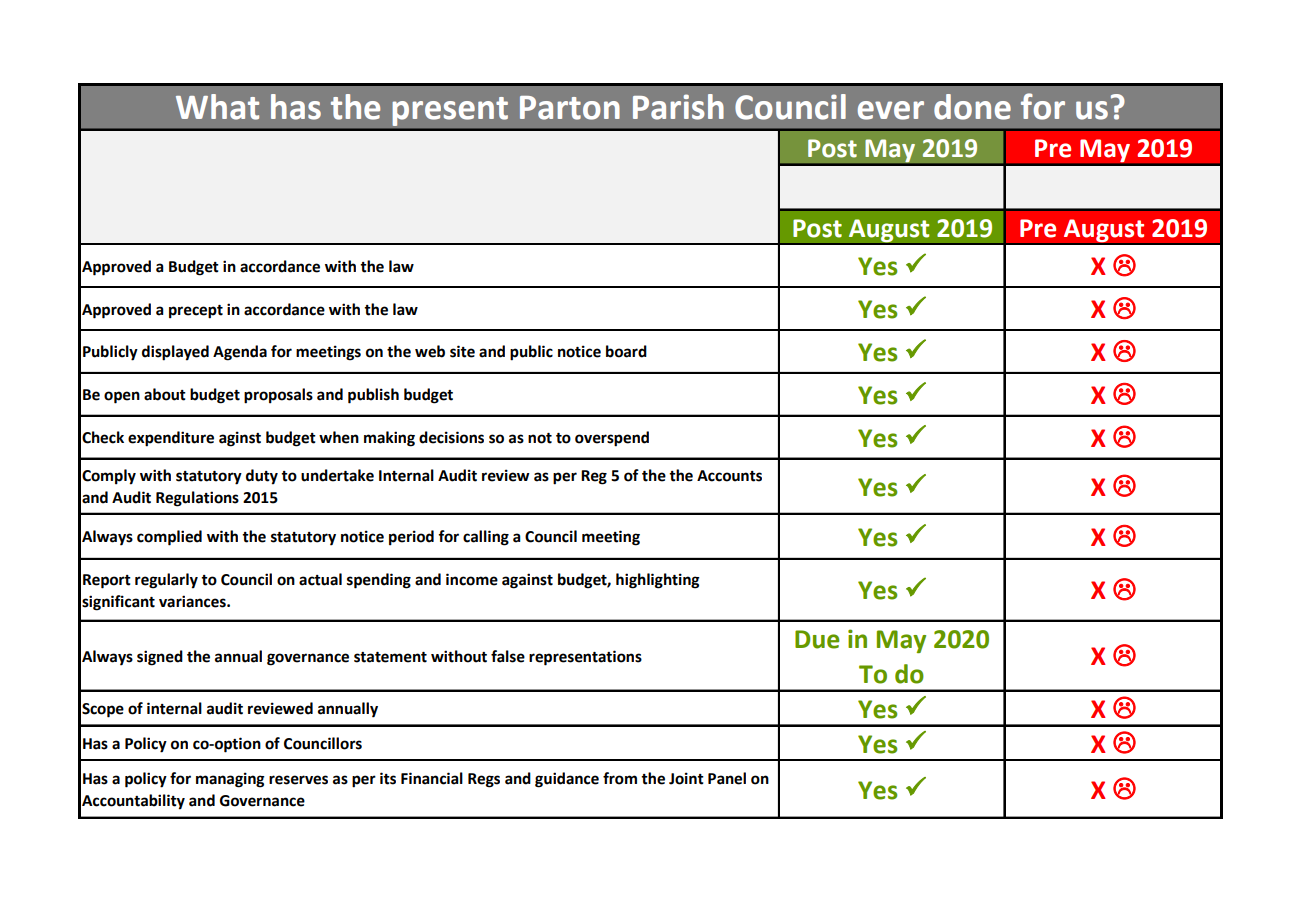  What do you see at coordinates (217, 107) in the screenshot?
I see `What` at bounding box center [217, 107].
